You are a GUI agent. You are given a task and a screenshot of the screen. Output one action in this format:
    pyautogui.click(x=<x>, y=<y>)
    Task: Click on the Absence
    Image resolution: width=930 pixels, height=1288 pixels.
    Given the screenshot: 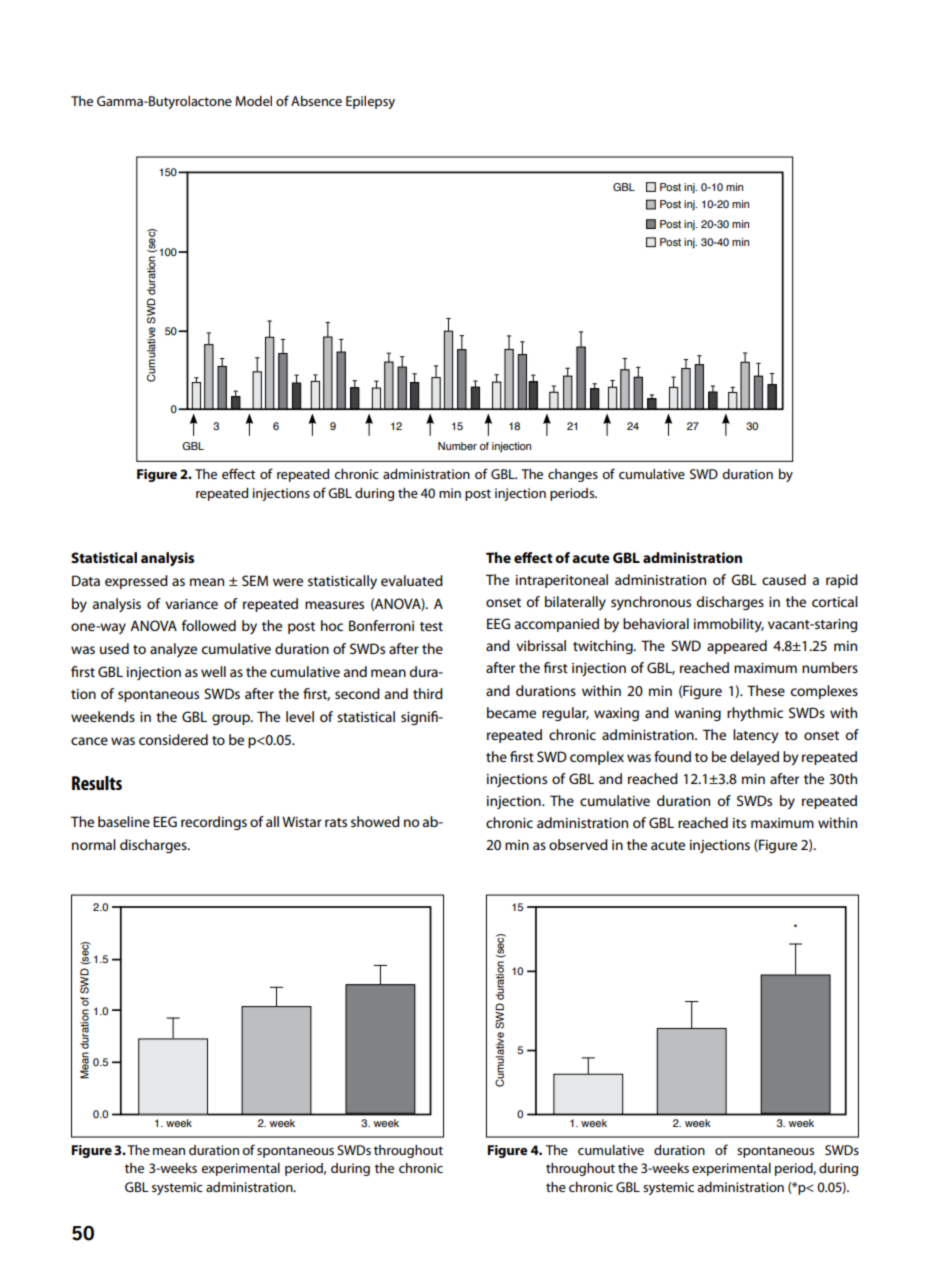 What is the action you would take?
    pyautogui.click(x=316, y=101)
